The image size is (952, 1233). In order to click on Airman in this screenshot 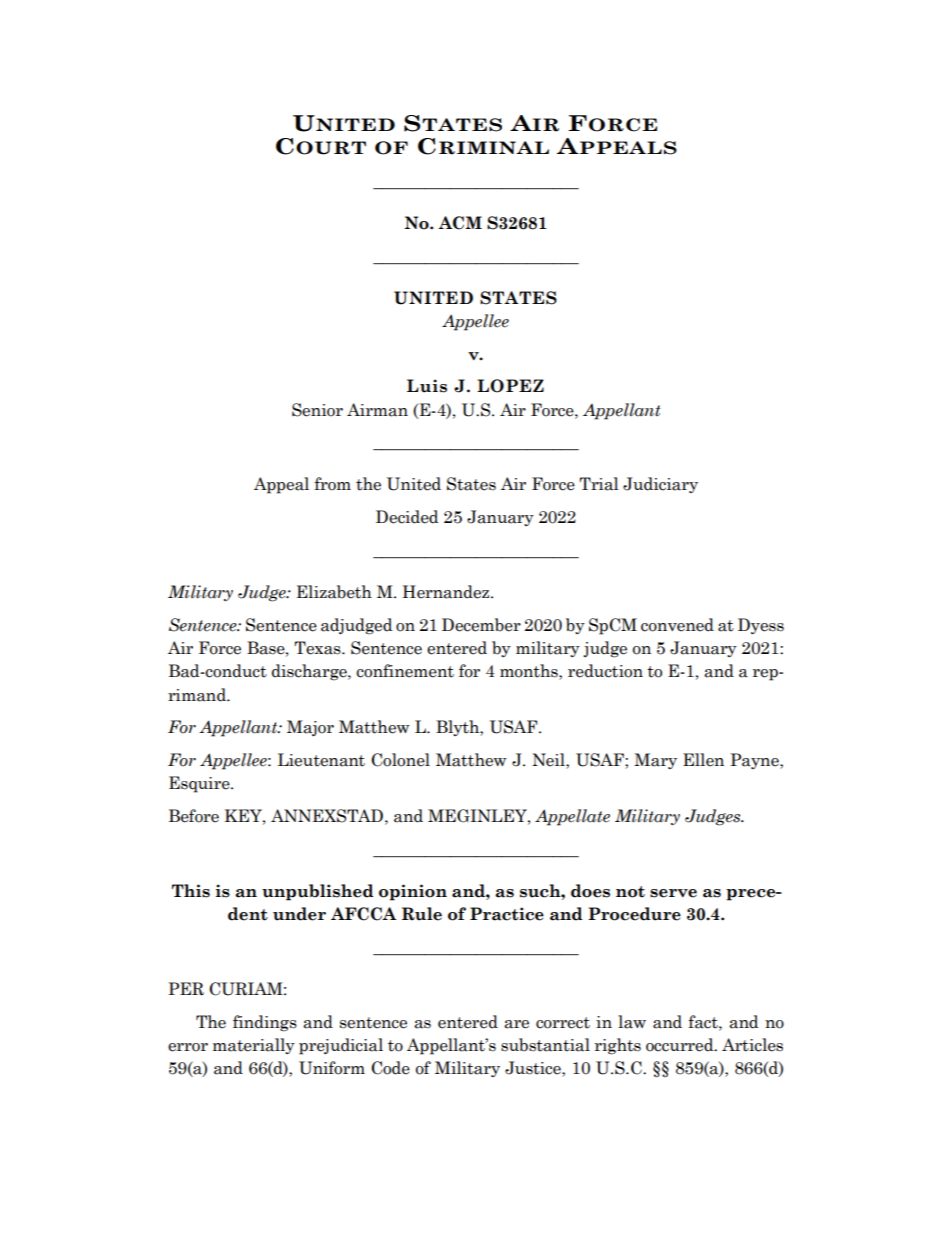, I will do `click(377, 410)`.
